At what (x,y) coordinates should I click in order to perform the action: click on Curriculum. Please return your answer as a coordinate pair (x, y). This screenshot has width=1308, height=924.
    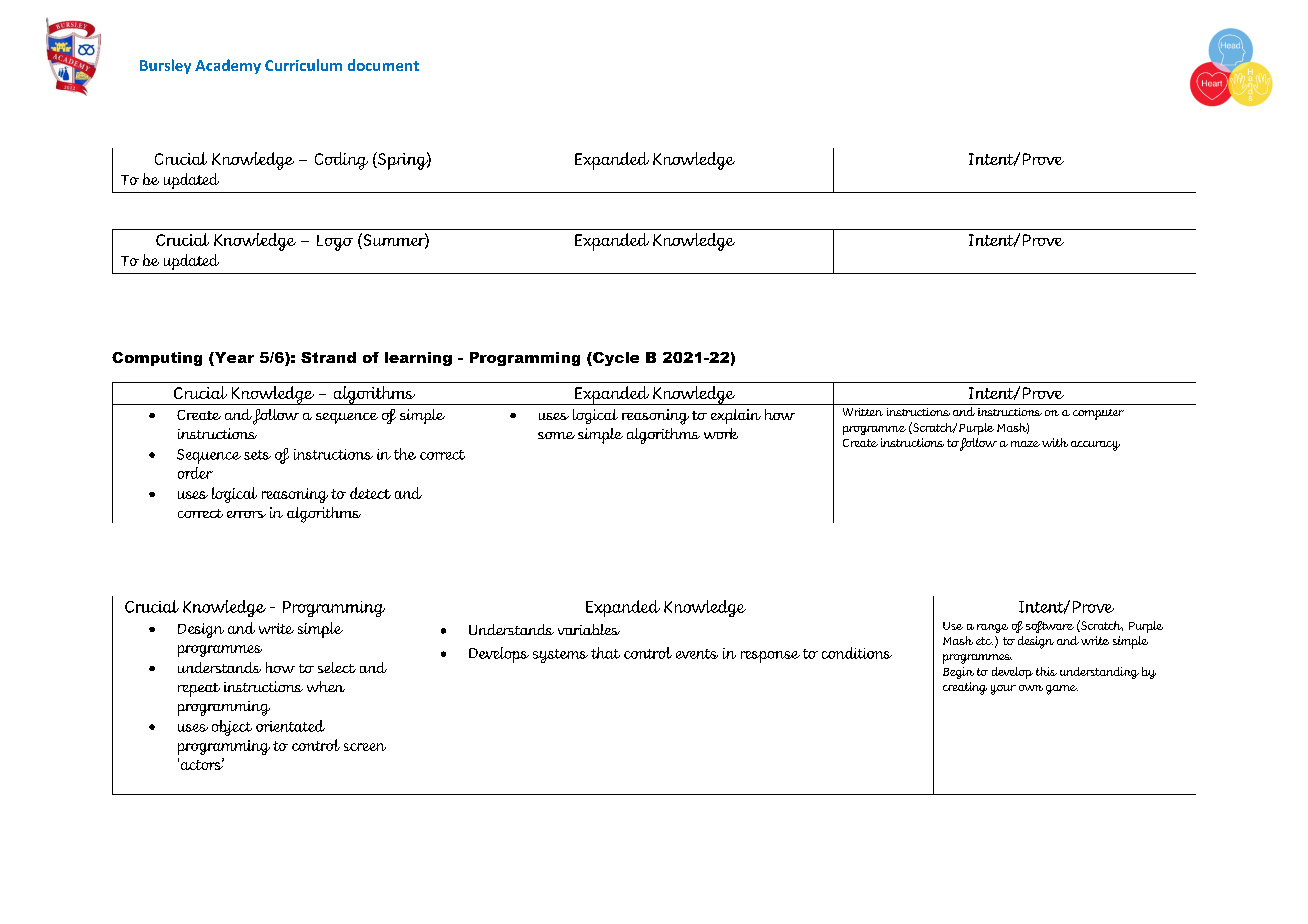
    Looking at the image, I should click on (303, 65).
